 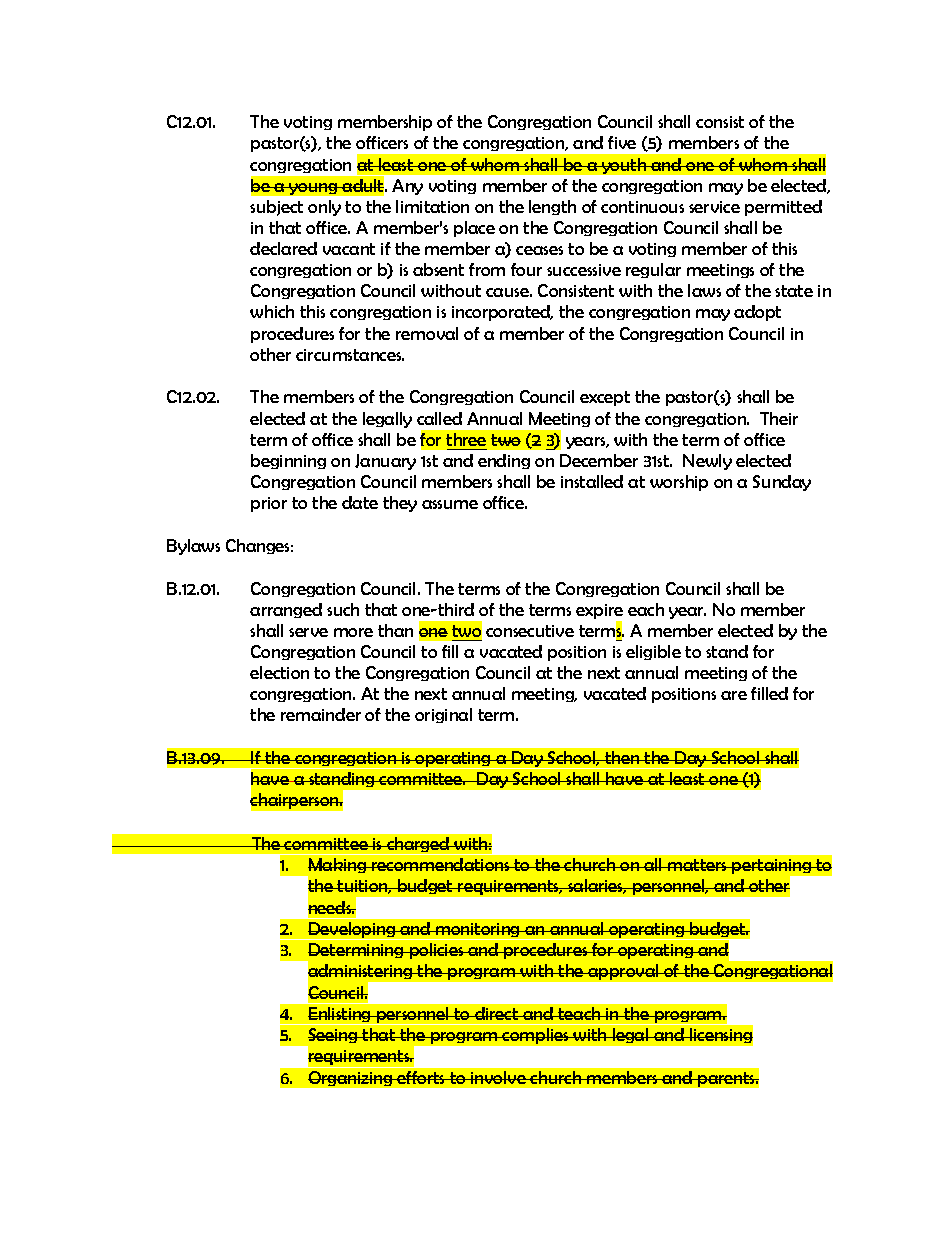 I want to click on Enlisting, so click(x=339, y=1016).
